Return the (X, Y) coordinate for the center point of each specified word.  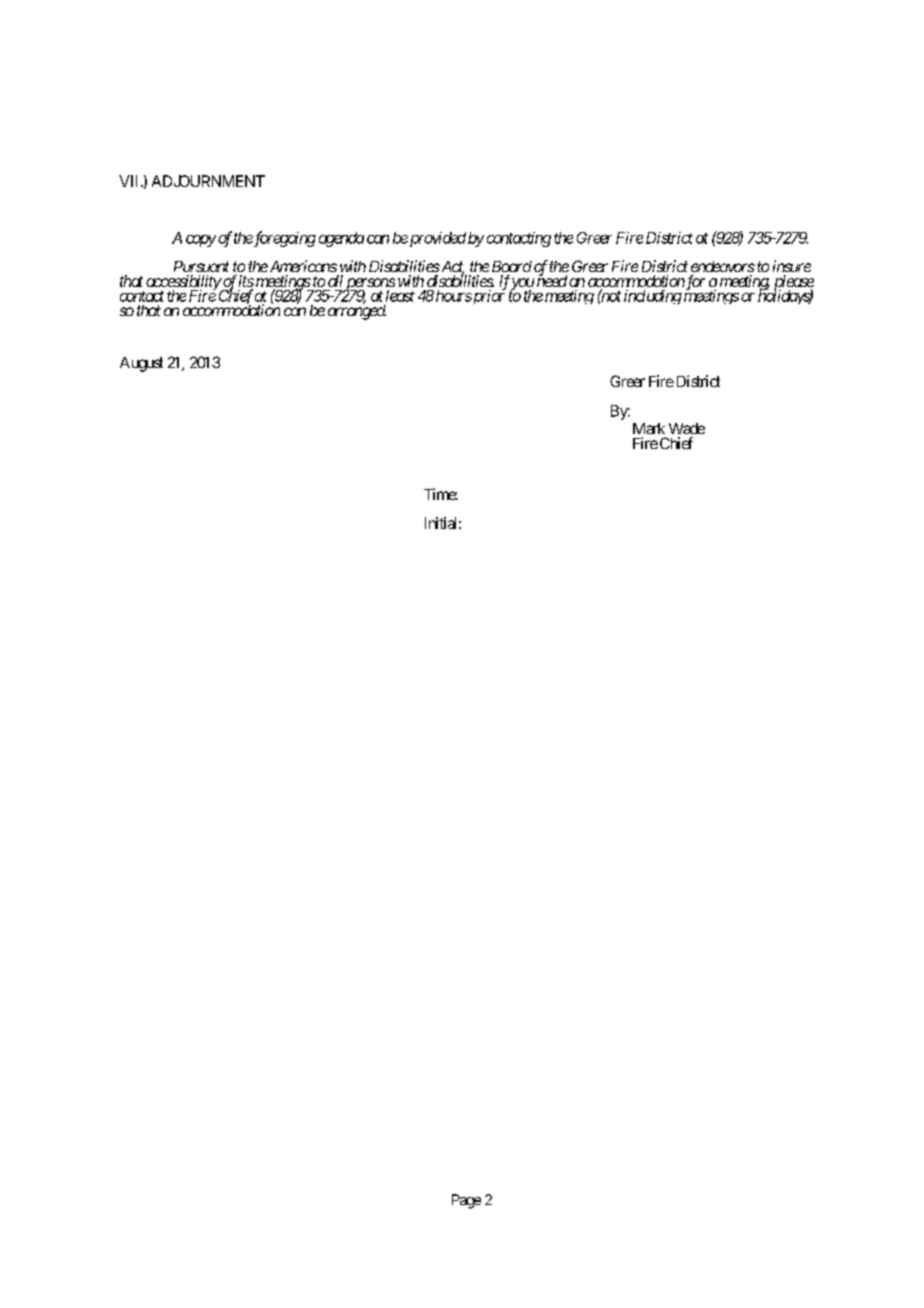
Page (466, 1201)
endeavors (723, 266)
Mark (649, 428)
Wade (687, 428)
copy (201, 241)
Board (512, 266)
